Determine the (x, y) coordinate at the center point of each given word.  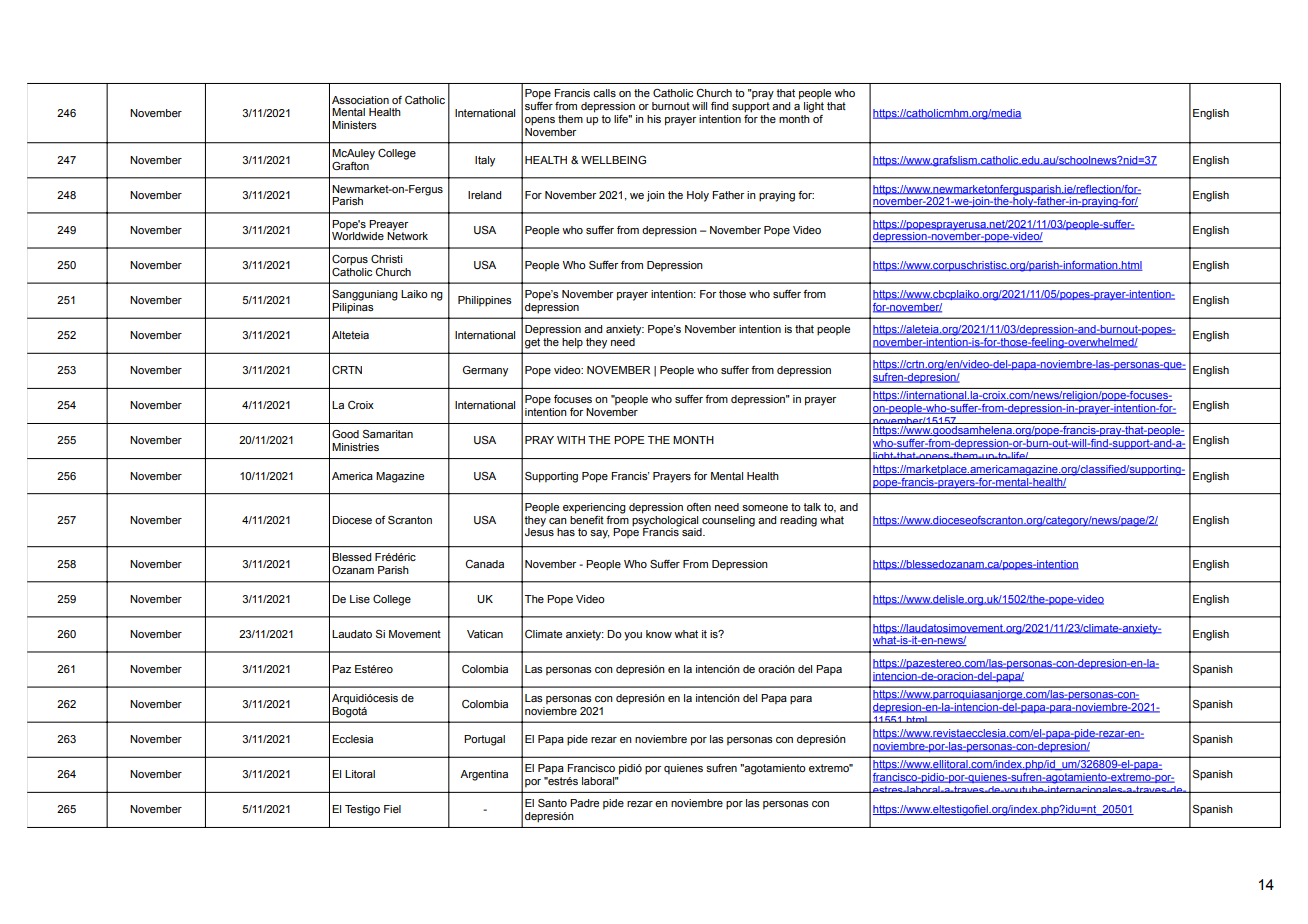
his (654, 119)
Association (360, 100)
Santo (552, 803)
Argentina (484, 775)
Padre (584, 803)
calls (604, 93)
